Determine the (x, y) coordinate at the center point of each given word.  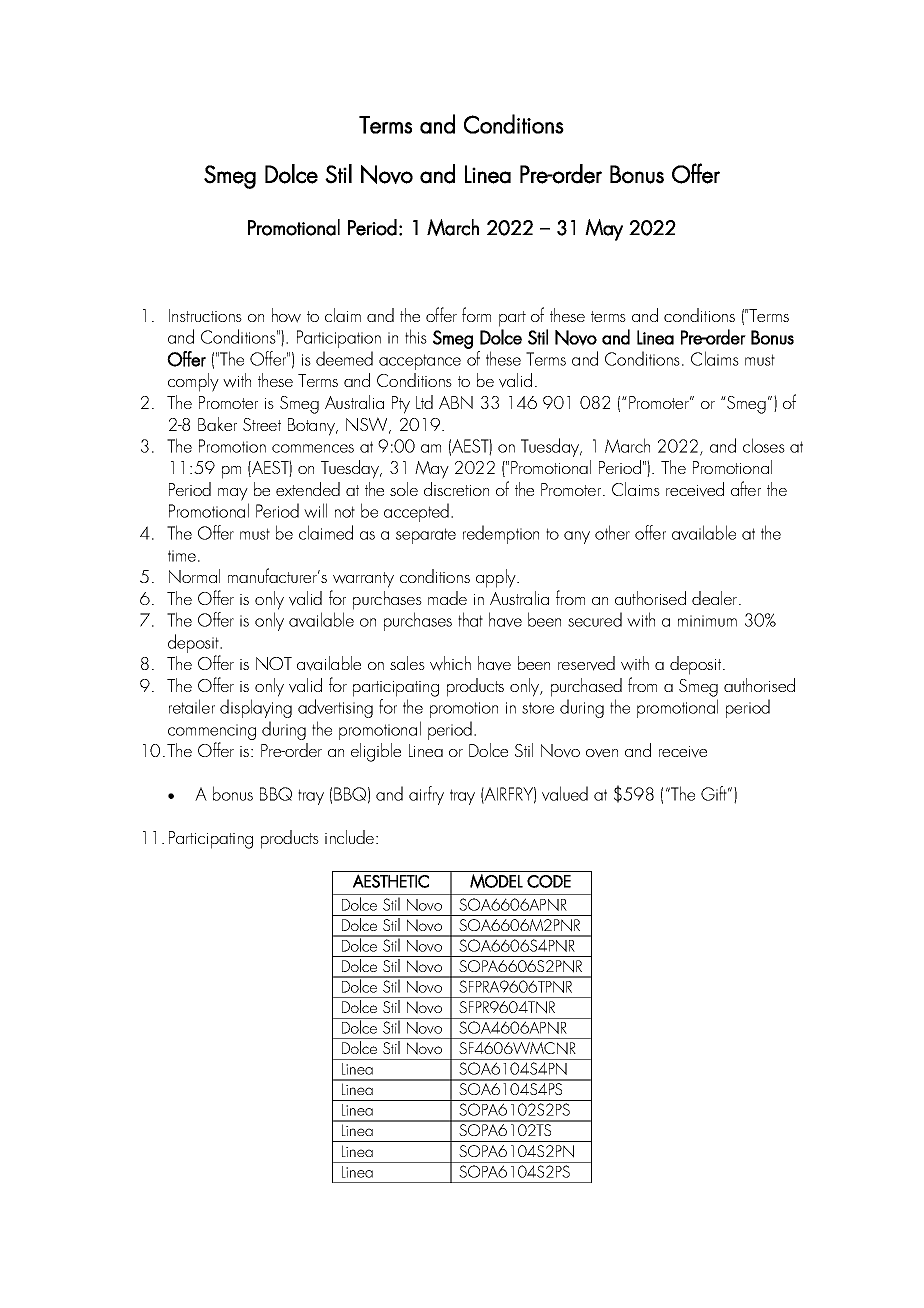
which (450, 663)
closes (764, 445)
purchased (586, 687)
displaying (256, 708)
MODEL (496, 881)
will (315, 510)
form (476, 314)
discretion (456, 489)
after (746, 488)
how (286, 315)
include (351, 837)
